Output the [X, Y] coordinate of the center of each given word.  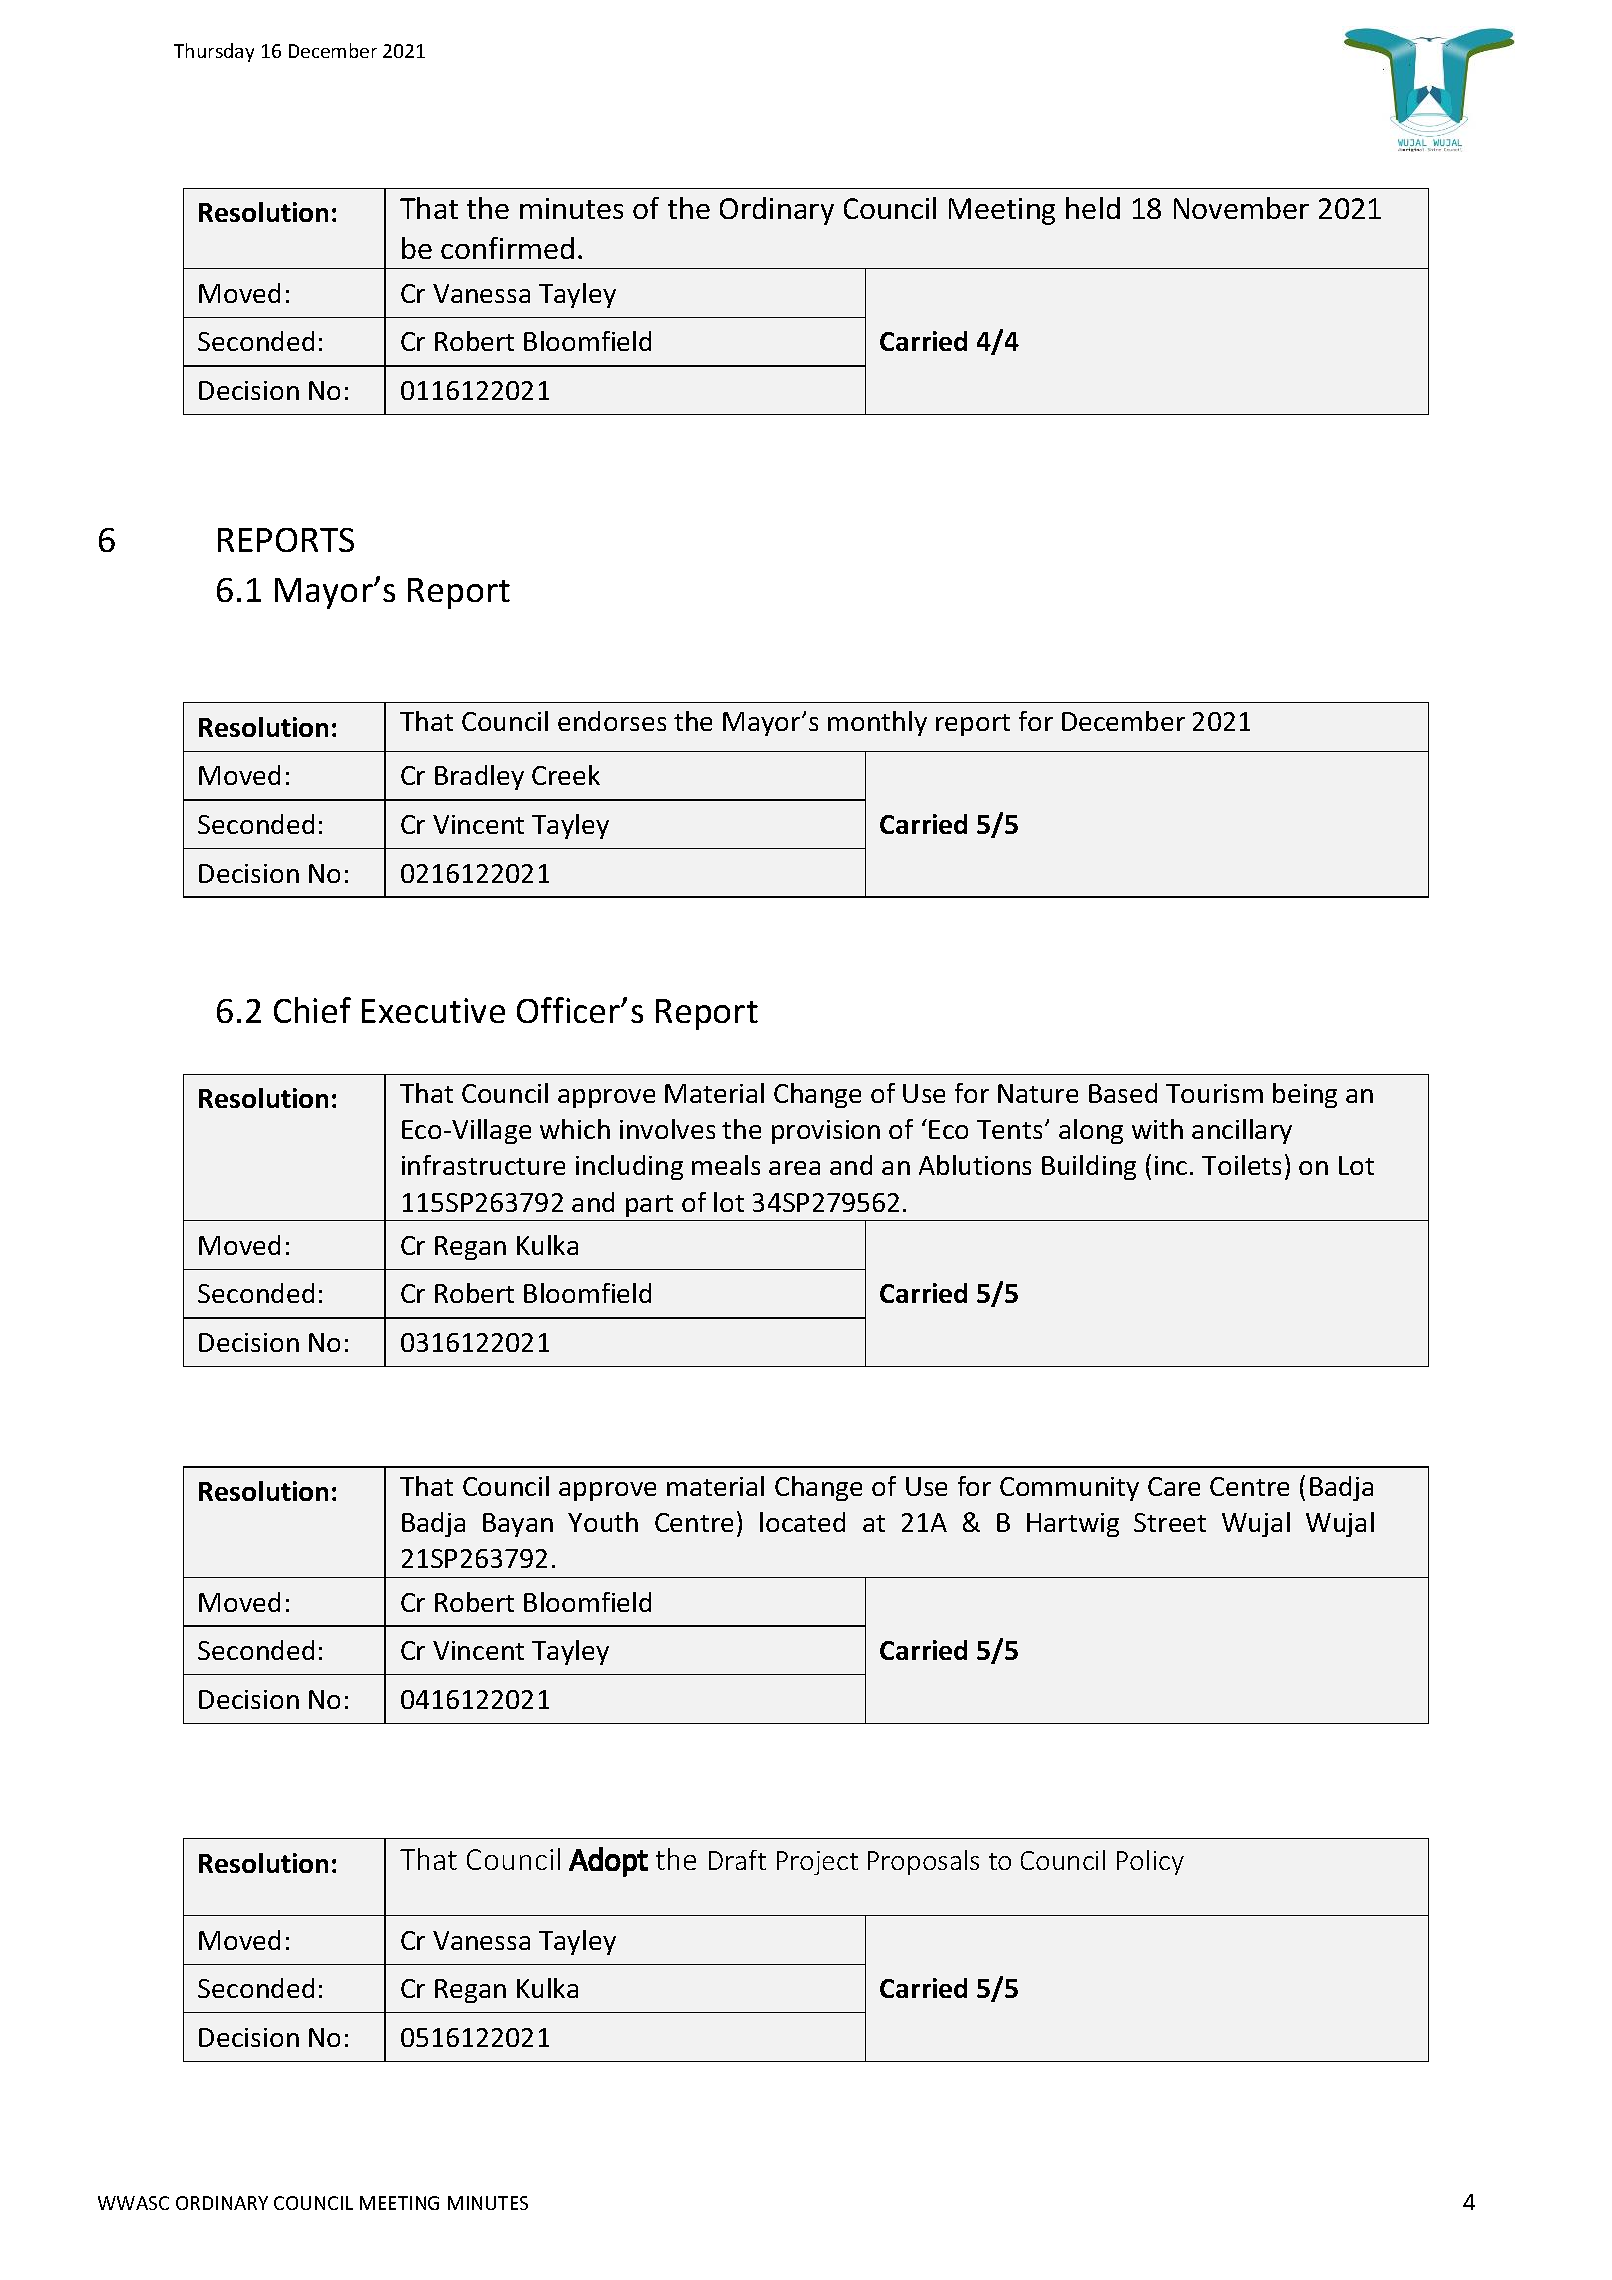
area [794, 1168]
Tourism [1214, 1093]
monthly [877, 723]
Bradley [479, 777]
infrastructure [483, 1165]
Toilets [1241, 1165]
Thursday [214, 52]
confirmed [507, 248]
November [1241, 208]
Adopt [608, 1862]
